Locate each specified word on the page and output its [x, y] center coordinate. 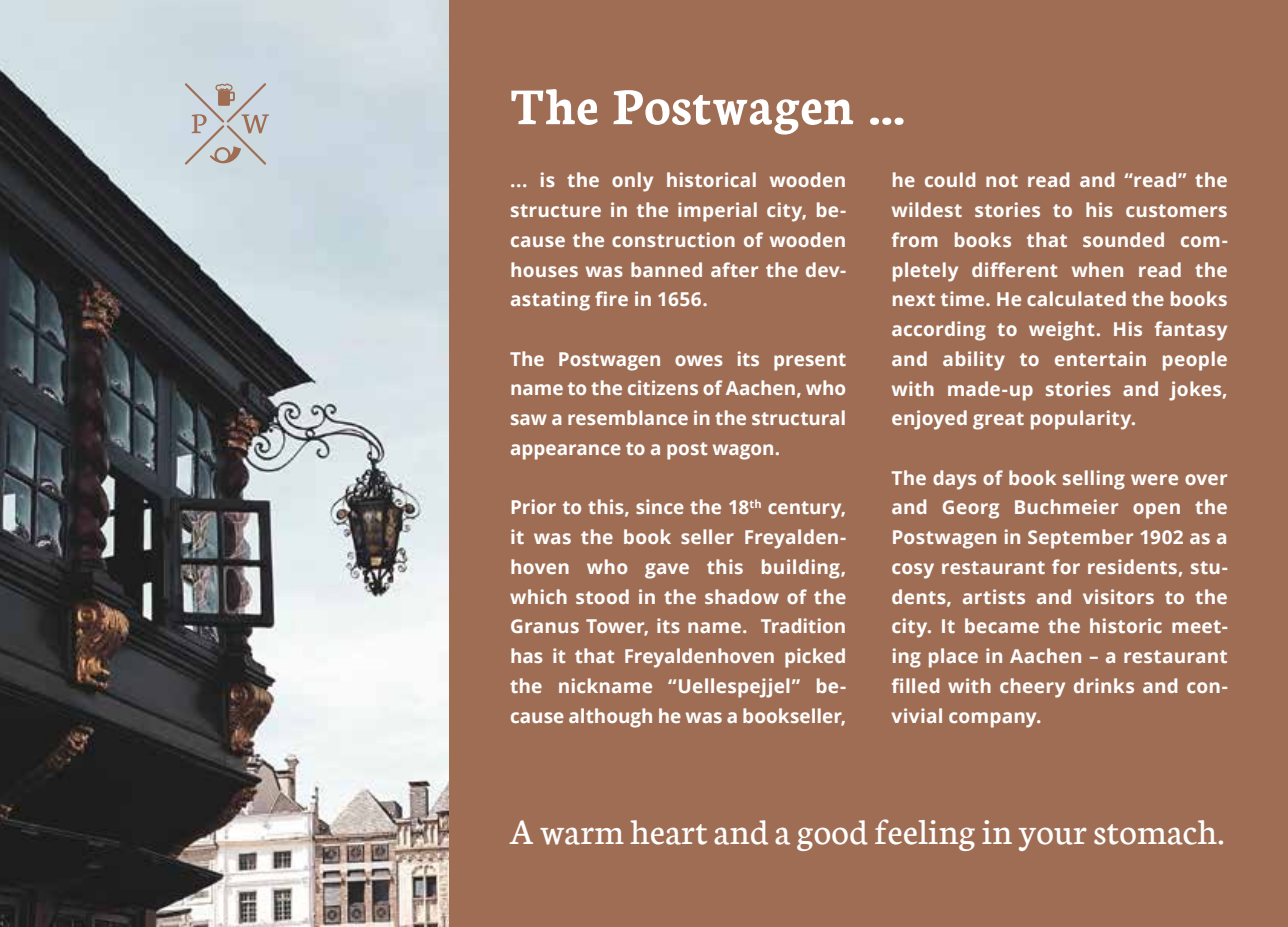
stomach [1155, 832]
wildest [927, 209]
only [632, 182]
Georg [971, 509]
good [832, 835]
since [660, 506]
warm [582, 836]
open [1156, 511]
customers [1176, 210]
